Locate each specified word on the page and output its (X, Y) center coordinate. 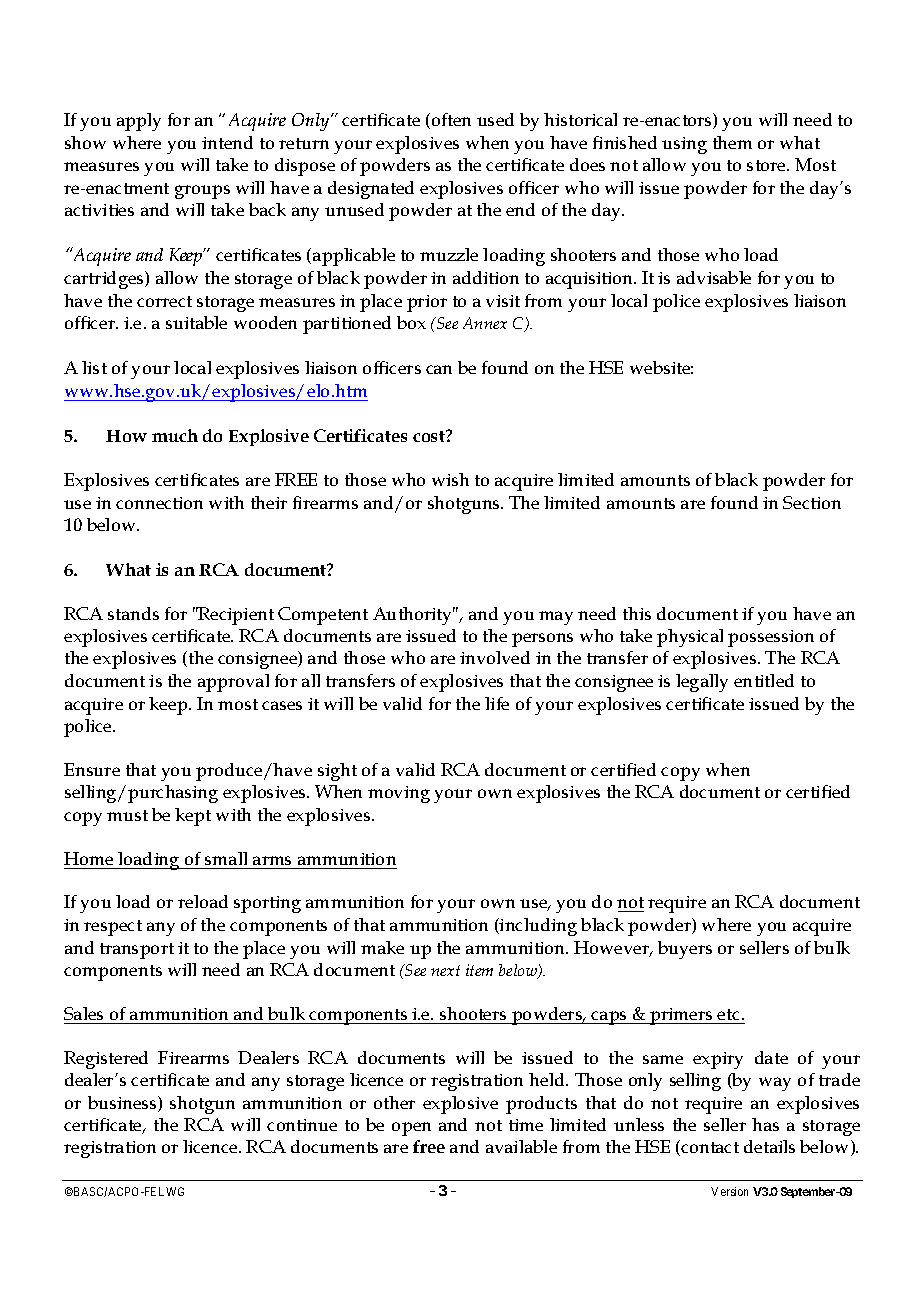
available (521, 1146)
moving (399, 794)
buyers (685, 950)
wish (450, 479)
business (123, 1104)
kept (193, 817)
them (732, 142)
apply (139, 122)
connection (159, 503)
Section (812, 502)
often (451, 119)
